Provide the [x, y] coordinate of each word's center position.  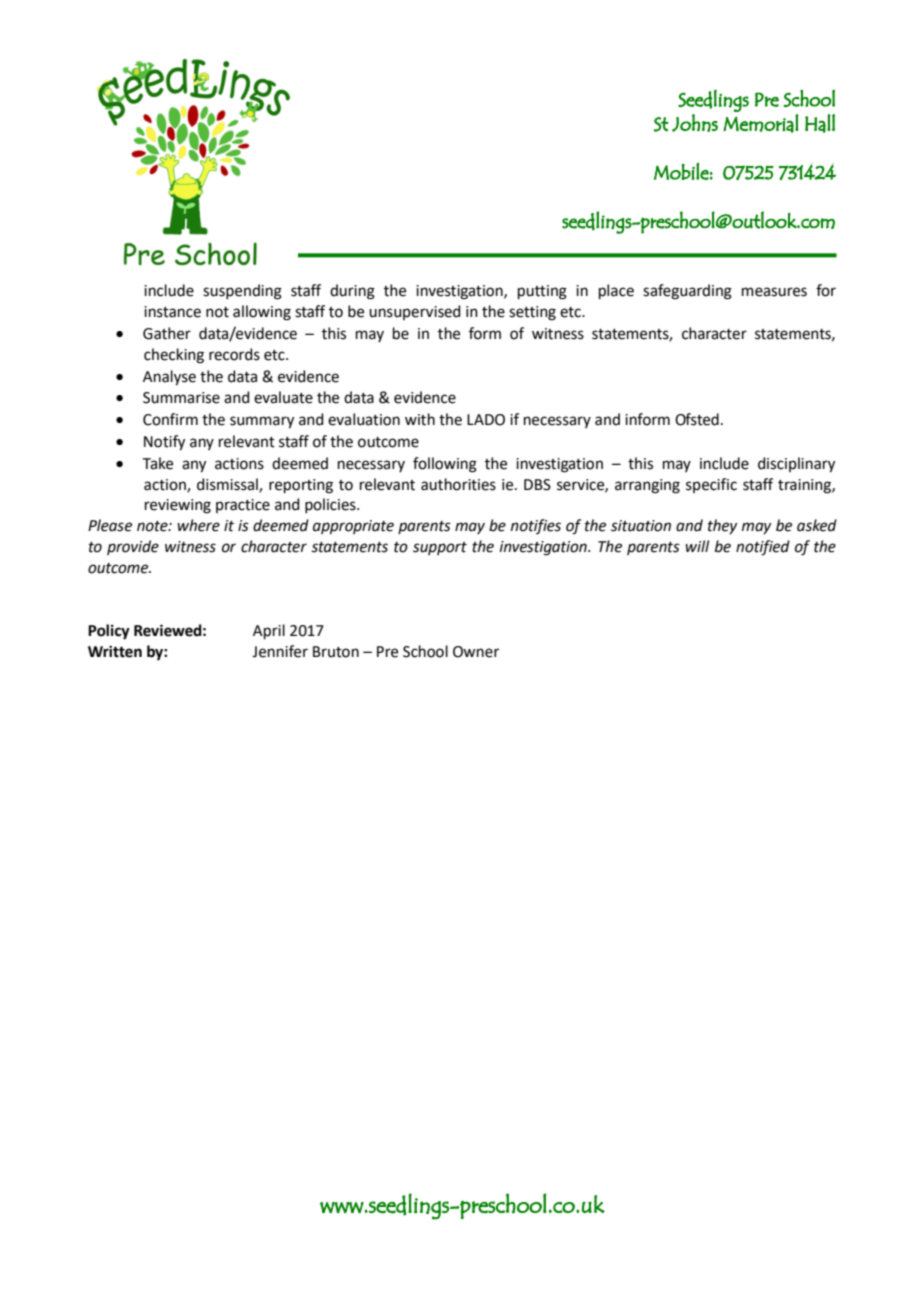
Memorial [761, 123]
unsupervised [415, 312]
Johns [695, 123]
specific [711, 485]
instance [172, 312]
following [445, 465]
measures [774, 292]
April [269, 631]
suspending [242, 292]
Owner [476, 652]
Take [158, 463]
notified [763, 548]
